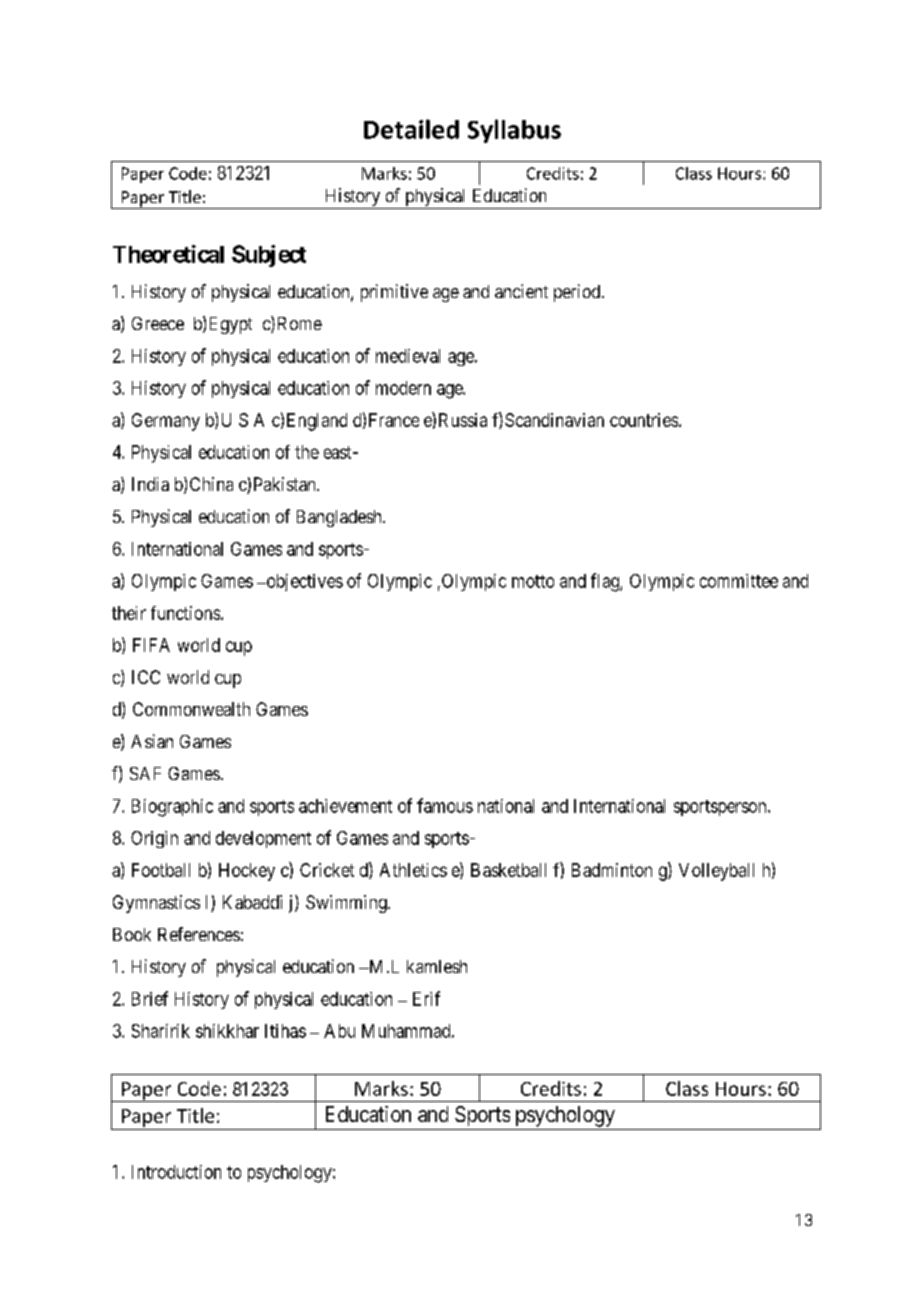  I want to click on Introduction, so click(176, 1172).
